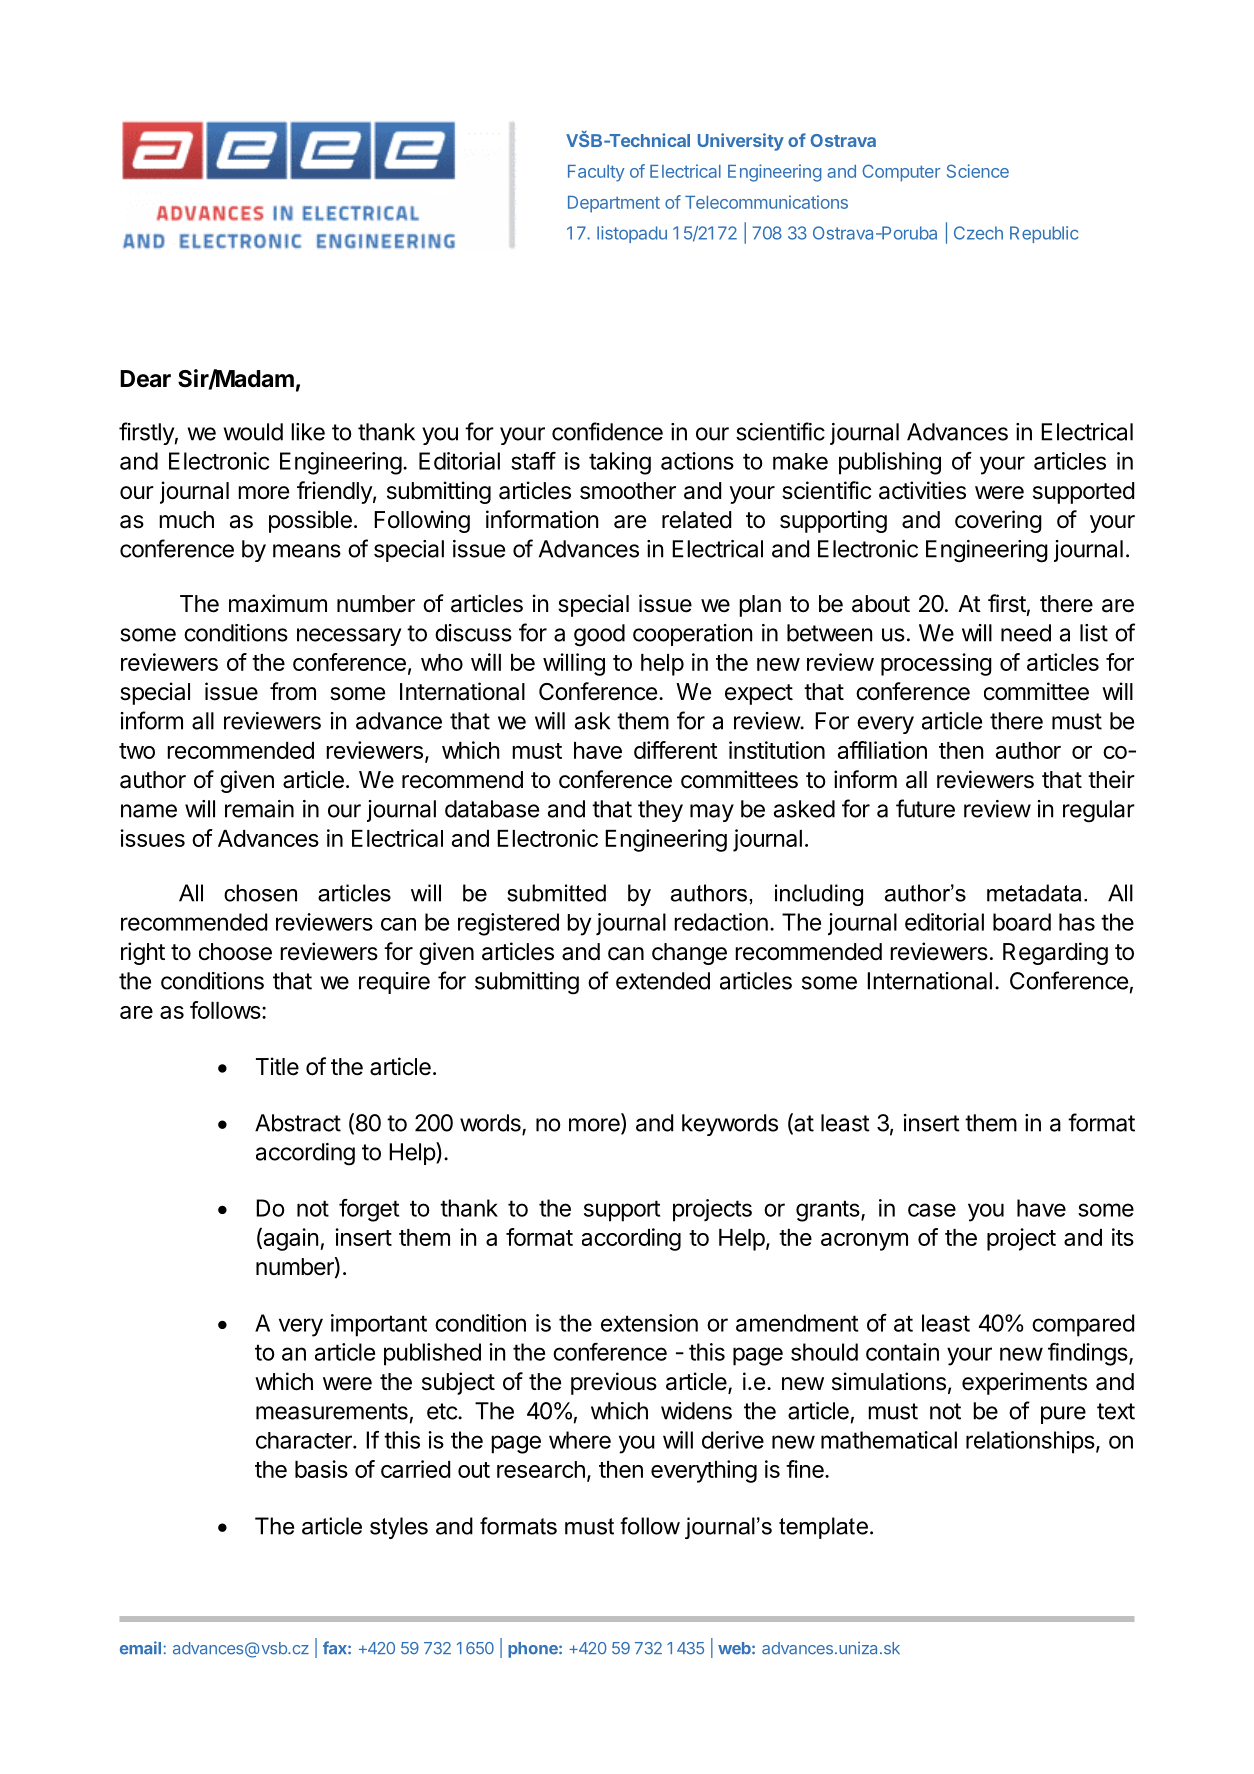  What do you see at coordinates (823, 1528) in the image?
I see `template` at bounding box center [823, 1528].
